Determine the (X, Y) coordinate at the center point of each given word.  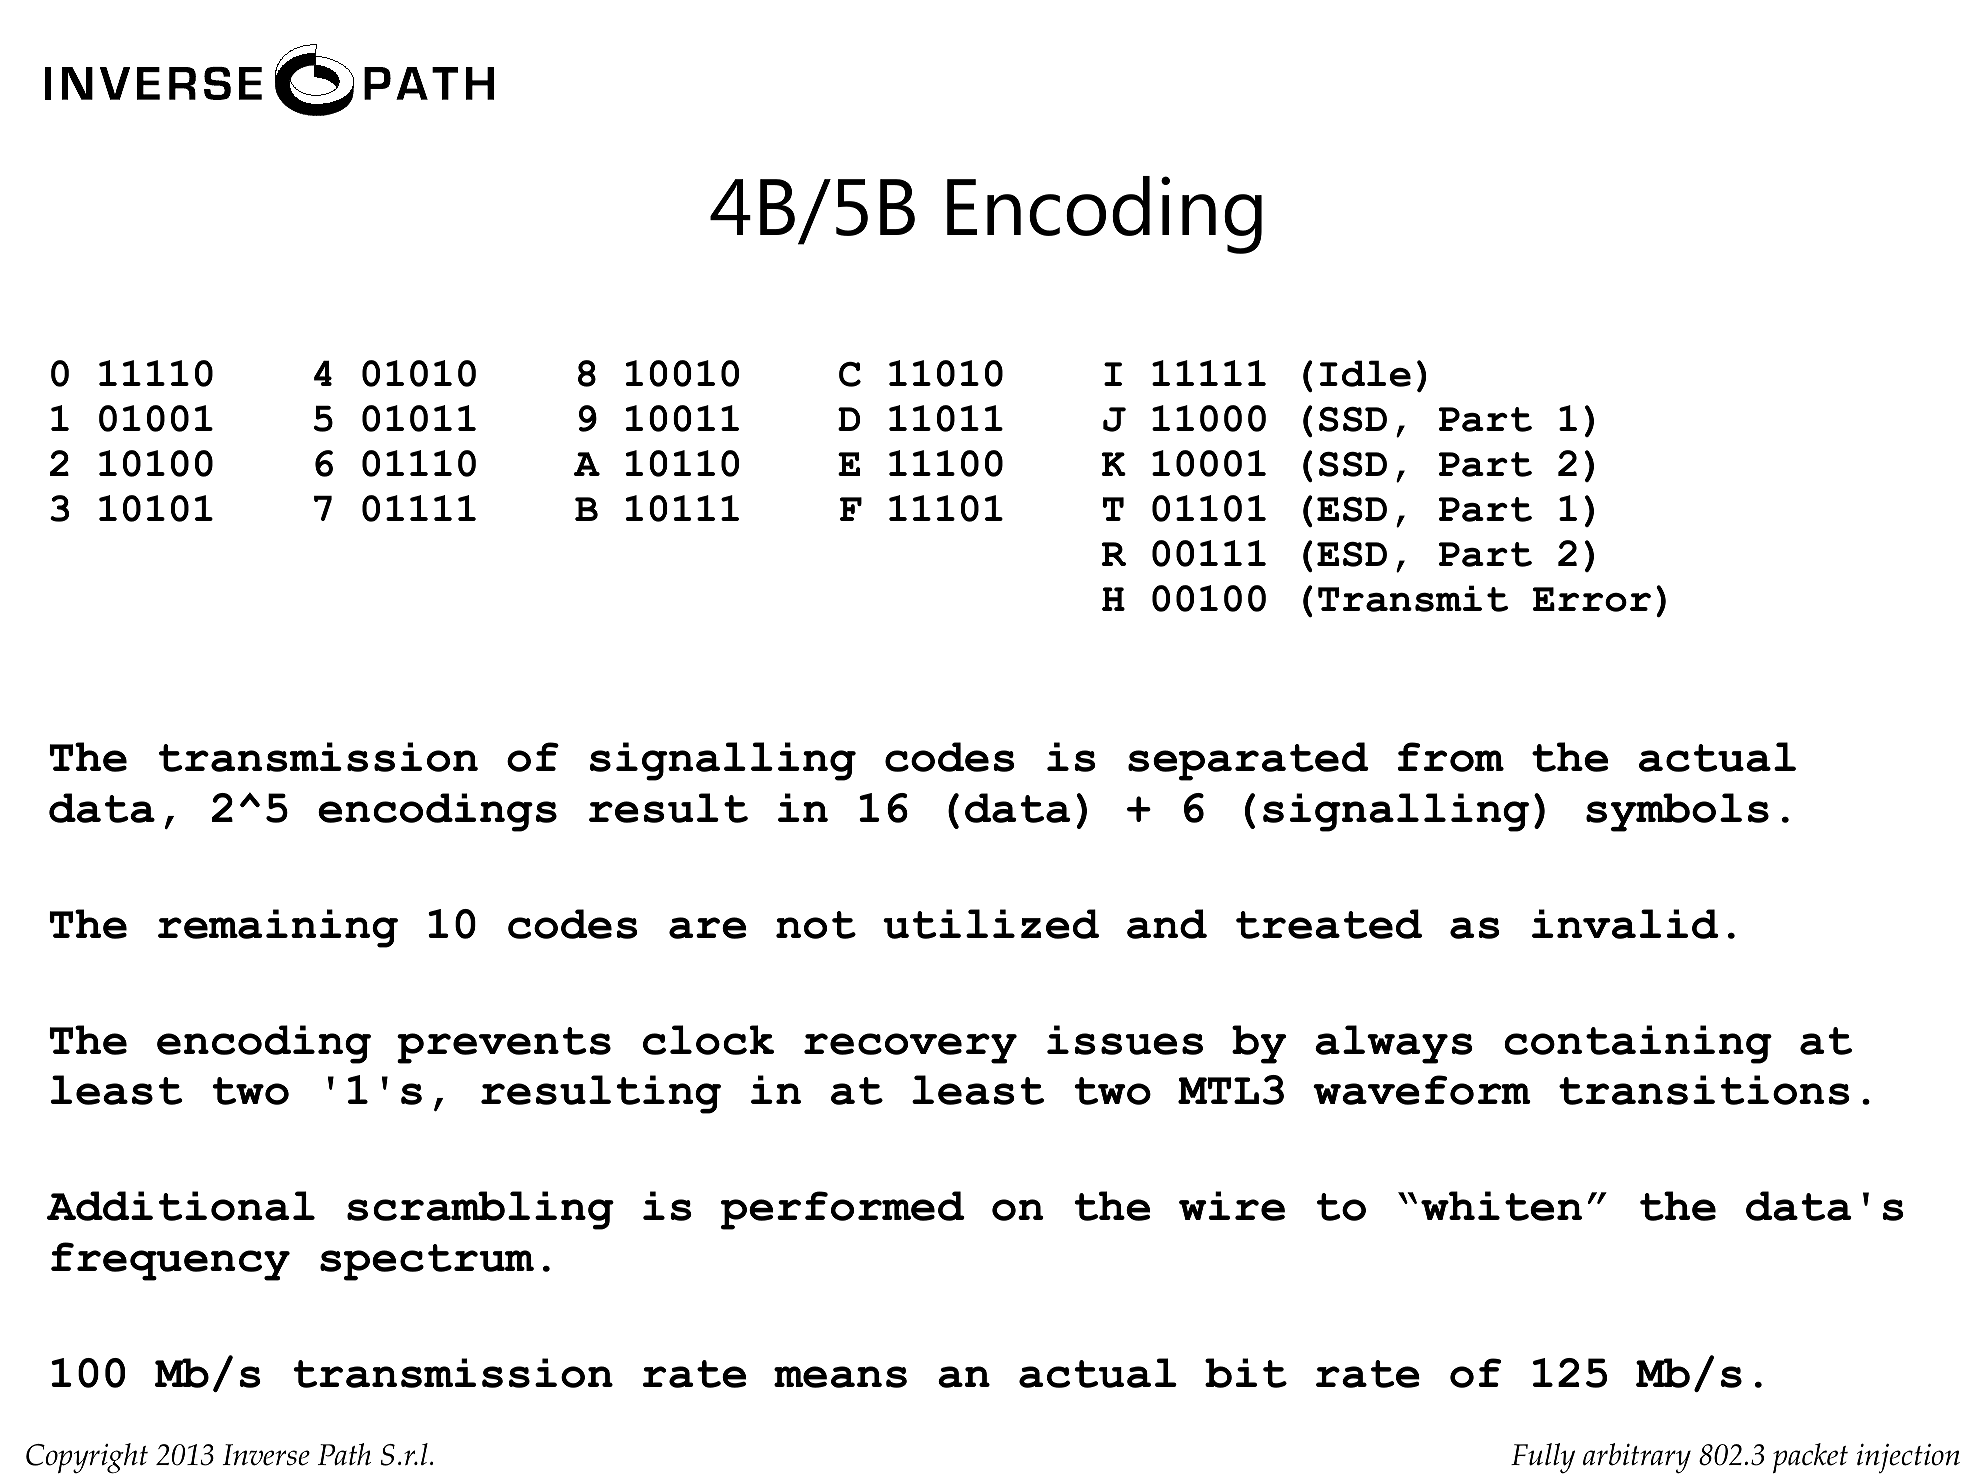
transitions (1704, 1090)
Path (344, 1454)
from (1451, 757)
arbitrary (1637, 1458)
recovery (910, 1048)
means (840, 1377)
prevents (504, 1045)
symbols (1677, 812)
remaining (278, 928)
